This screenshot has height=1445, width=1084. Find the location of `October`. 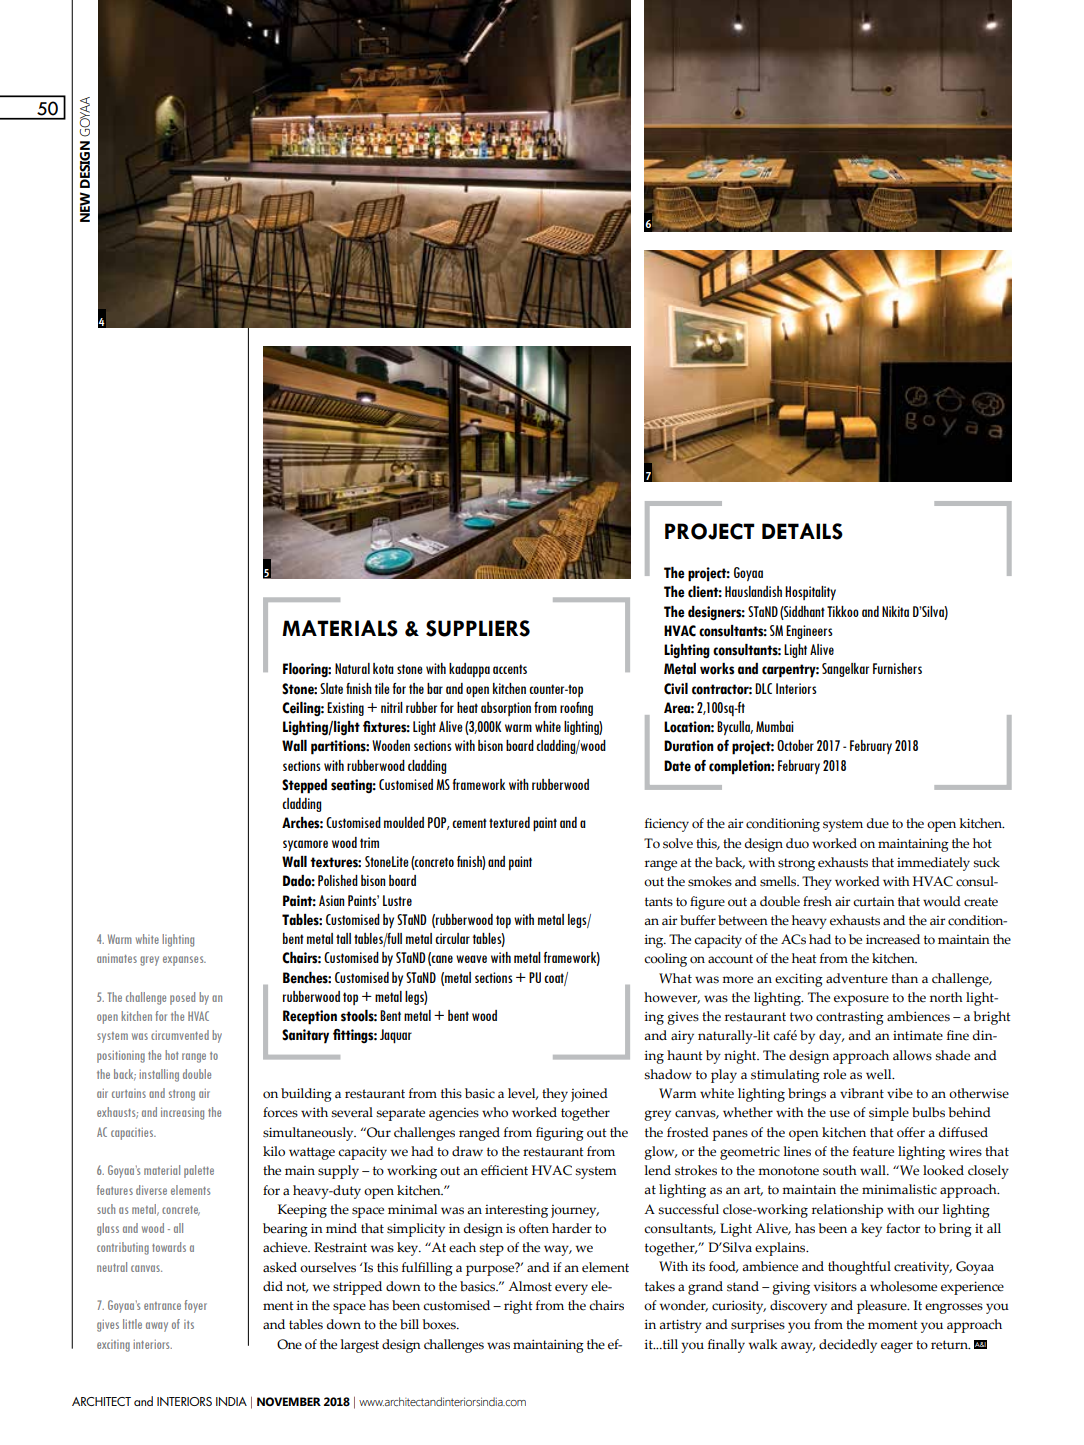

October is located at coordinates (795, 745).
